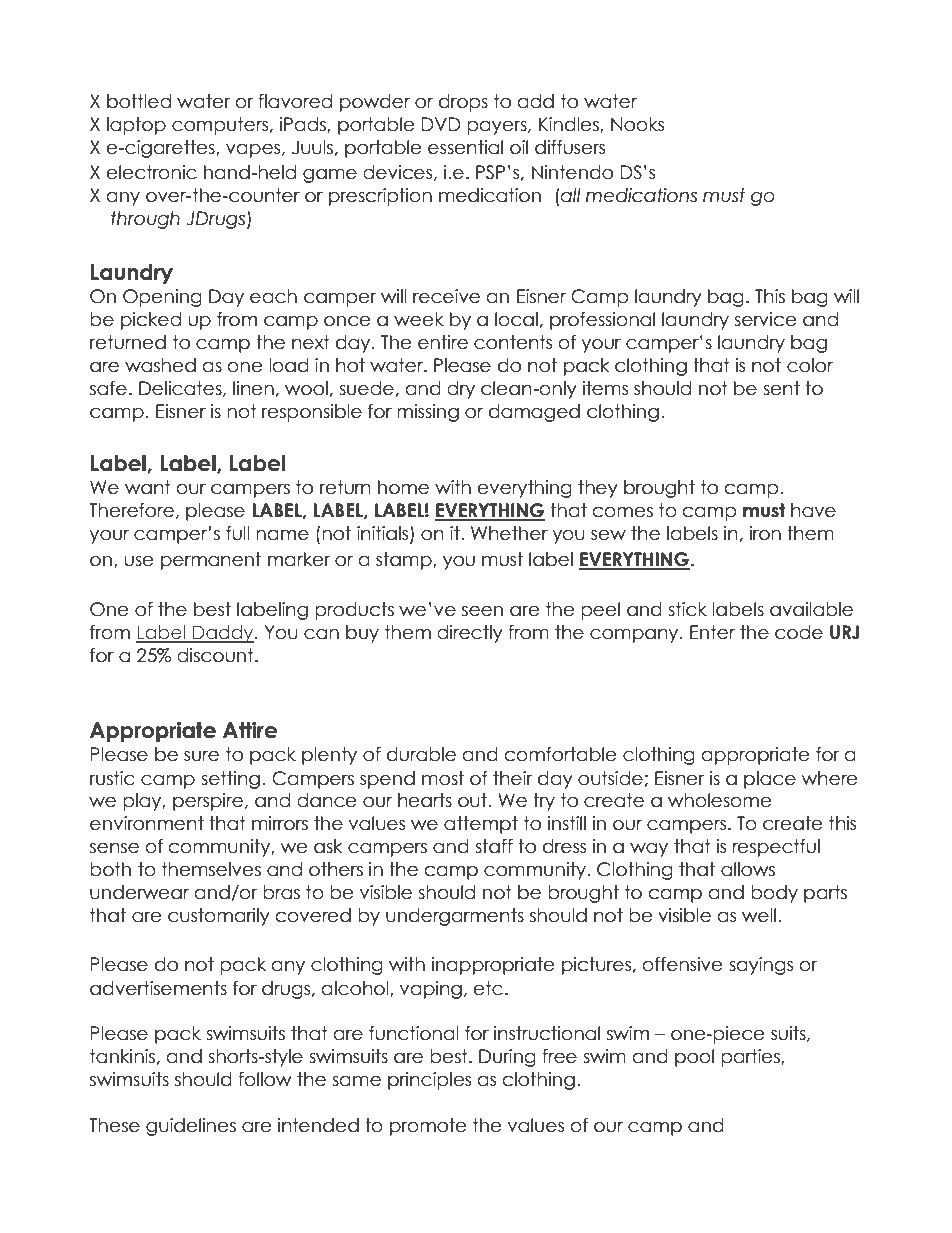 This page has height=1233, width=952. Describe the element at coordinates (637, 124) in the page. I see `Nooks` at that location.
